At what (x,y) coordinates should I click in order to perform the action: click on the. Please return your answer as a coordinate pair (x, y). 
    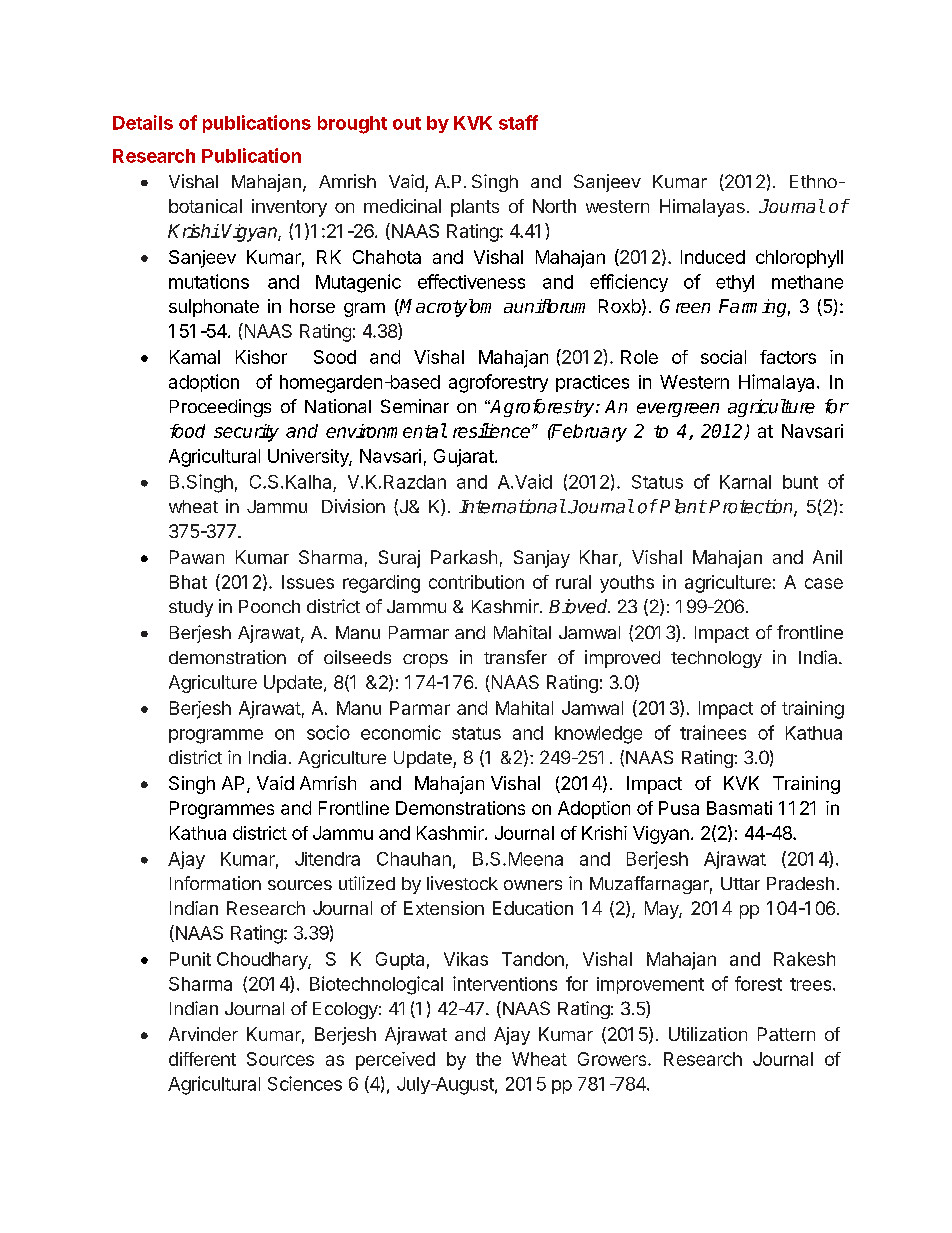
    Looking at the image, I should click on (488, 1059).
